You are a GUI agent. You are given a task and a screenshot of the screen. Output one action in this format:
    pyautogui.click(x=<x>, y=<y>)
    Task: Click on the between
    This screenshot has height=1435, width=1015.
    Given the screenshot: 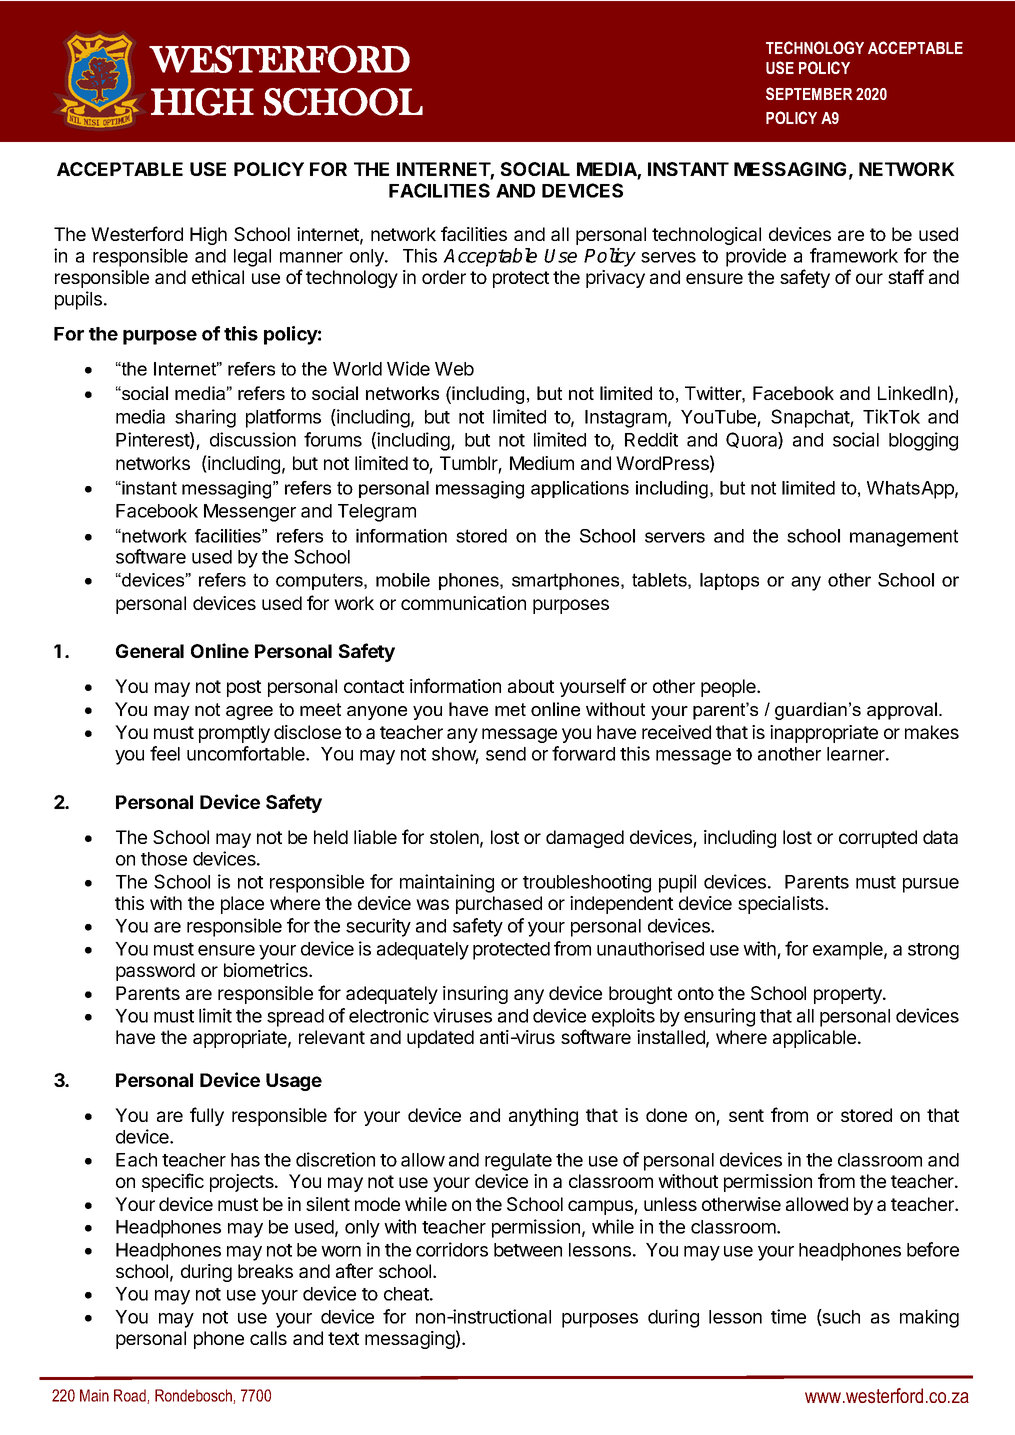 What is the action you would take?
    pyautogui.click(x=528, y=1250)
